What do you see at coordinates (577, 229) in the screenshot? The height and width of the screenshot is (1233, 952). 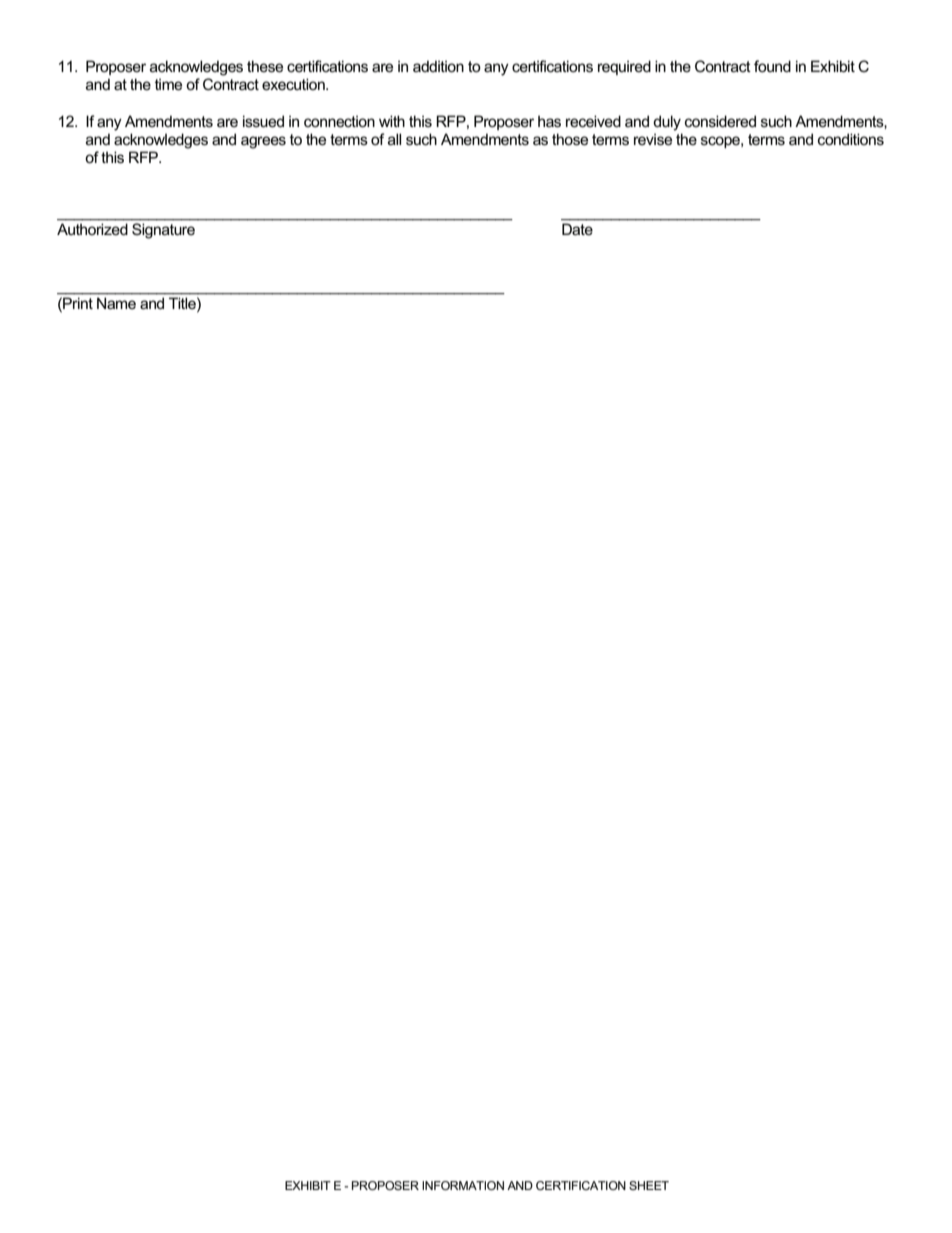 I see `Date` at bounding box center [577, 229].
